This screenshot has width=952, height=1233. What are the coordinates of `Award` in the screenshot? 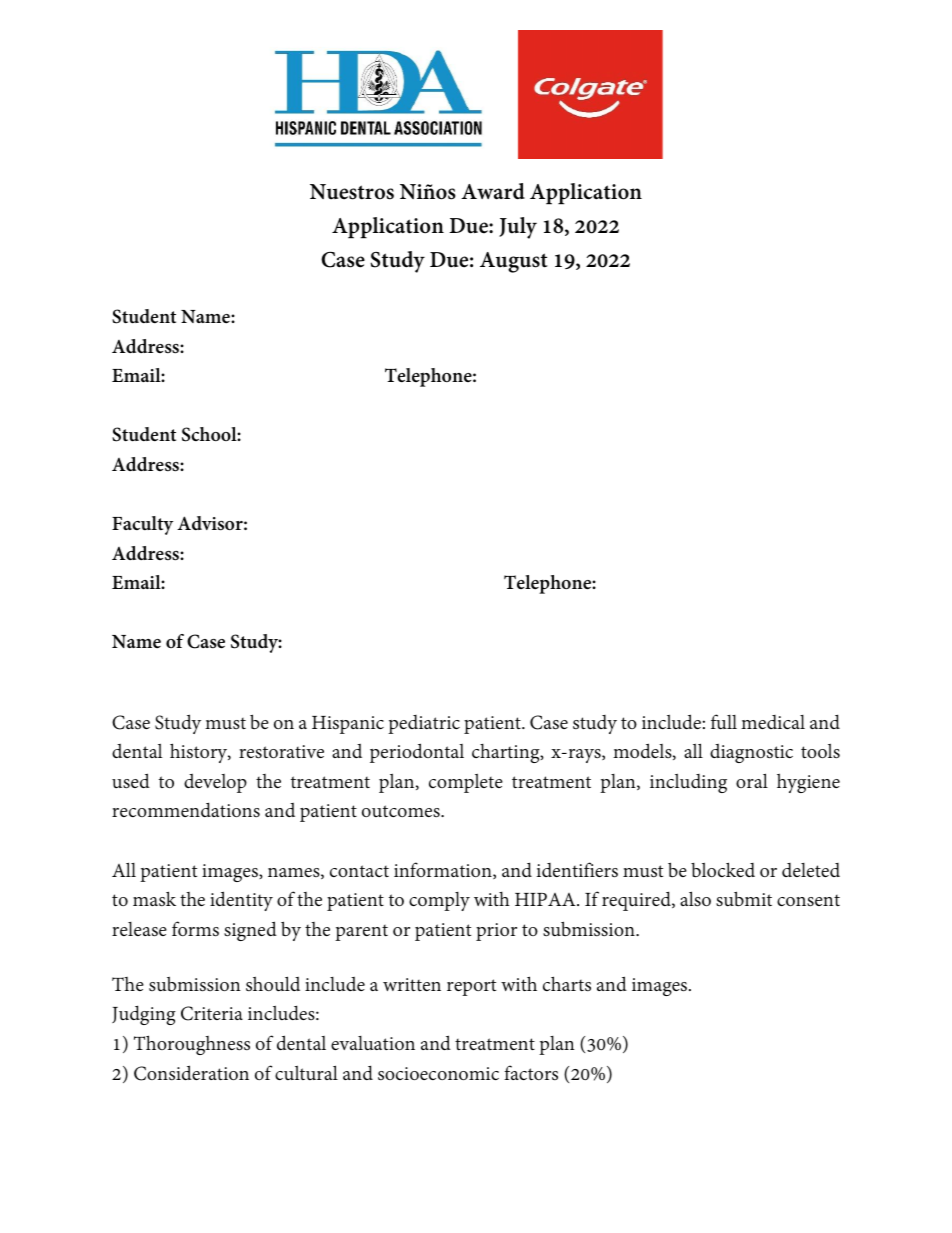 It's located at (493, 191).
